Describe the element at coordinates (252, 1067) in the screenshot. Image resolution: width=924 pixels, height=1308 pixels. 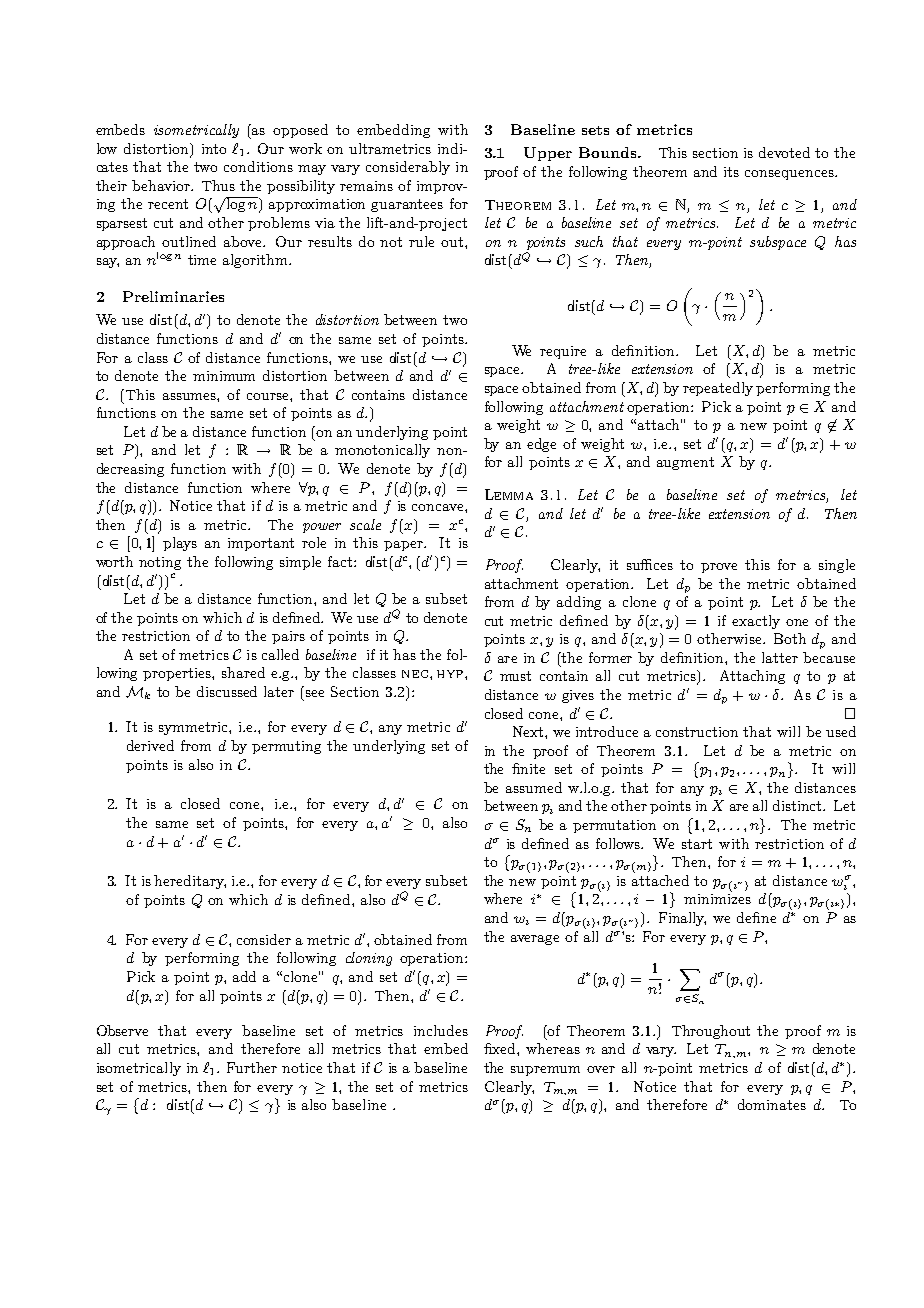
I see `Further` at that location.
